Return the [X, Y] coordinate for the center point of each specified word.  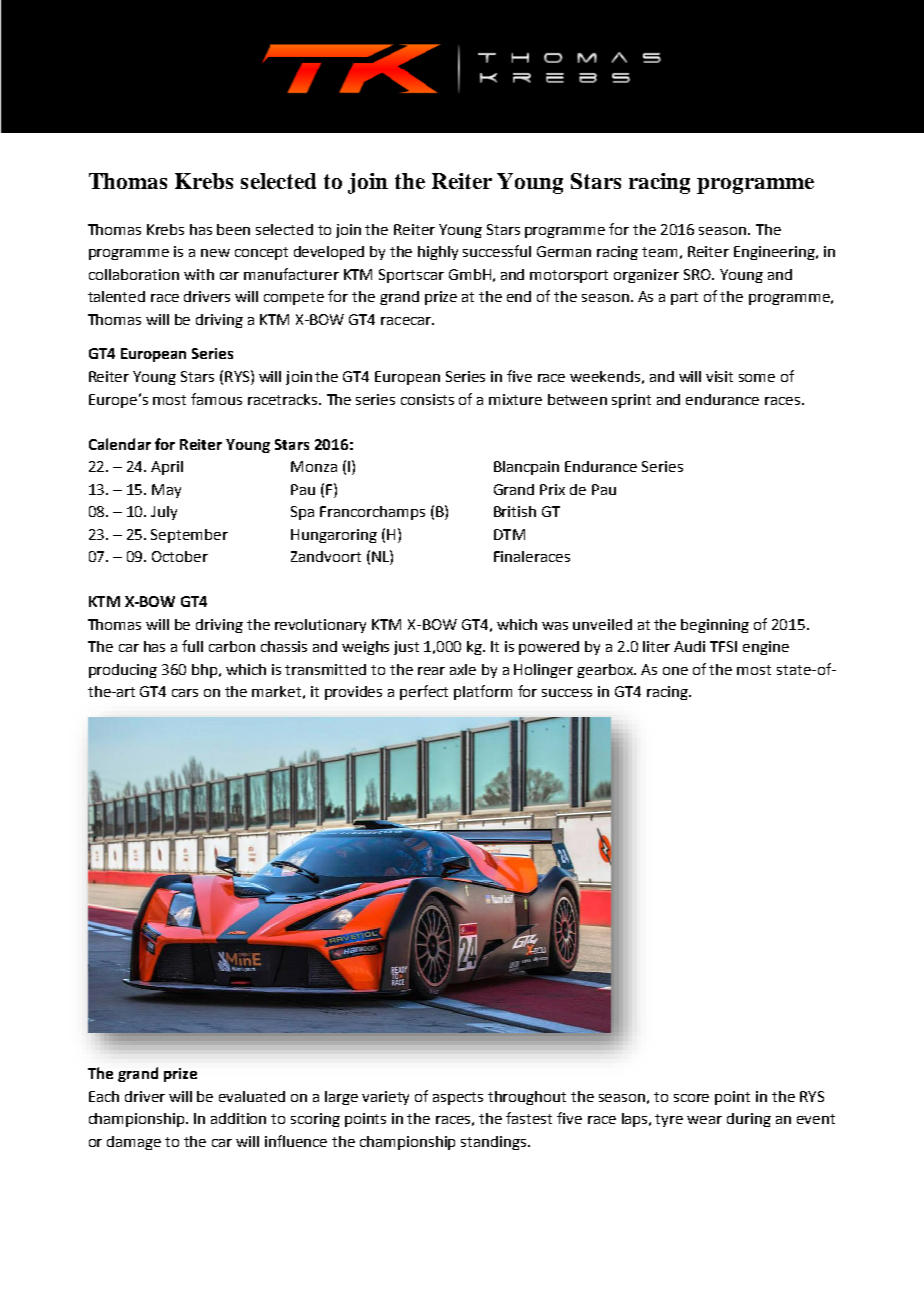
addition [238, 1118]
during [749, 1120]
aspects [458, 1098]
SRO [698, 274]
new [215, 253]
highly [438, 253]
